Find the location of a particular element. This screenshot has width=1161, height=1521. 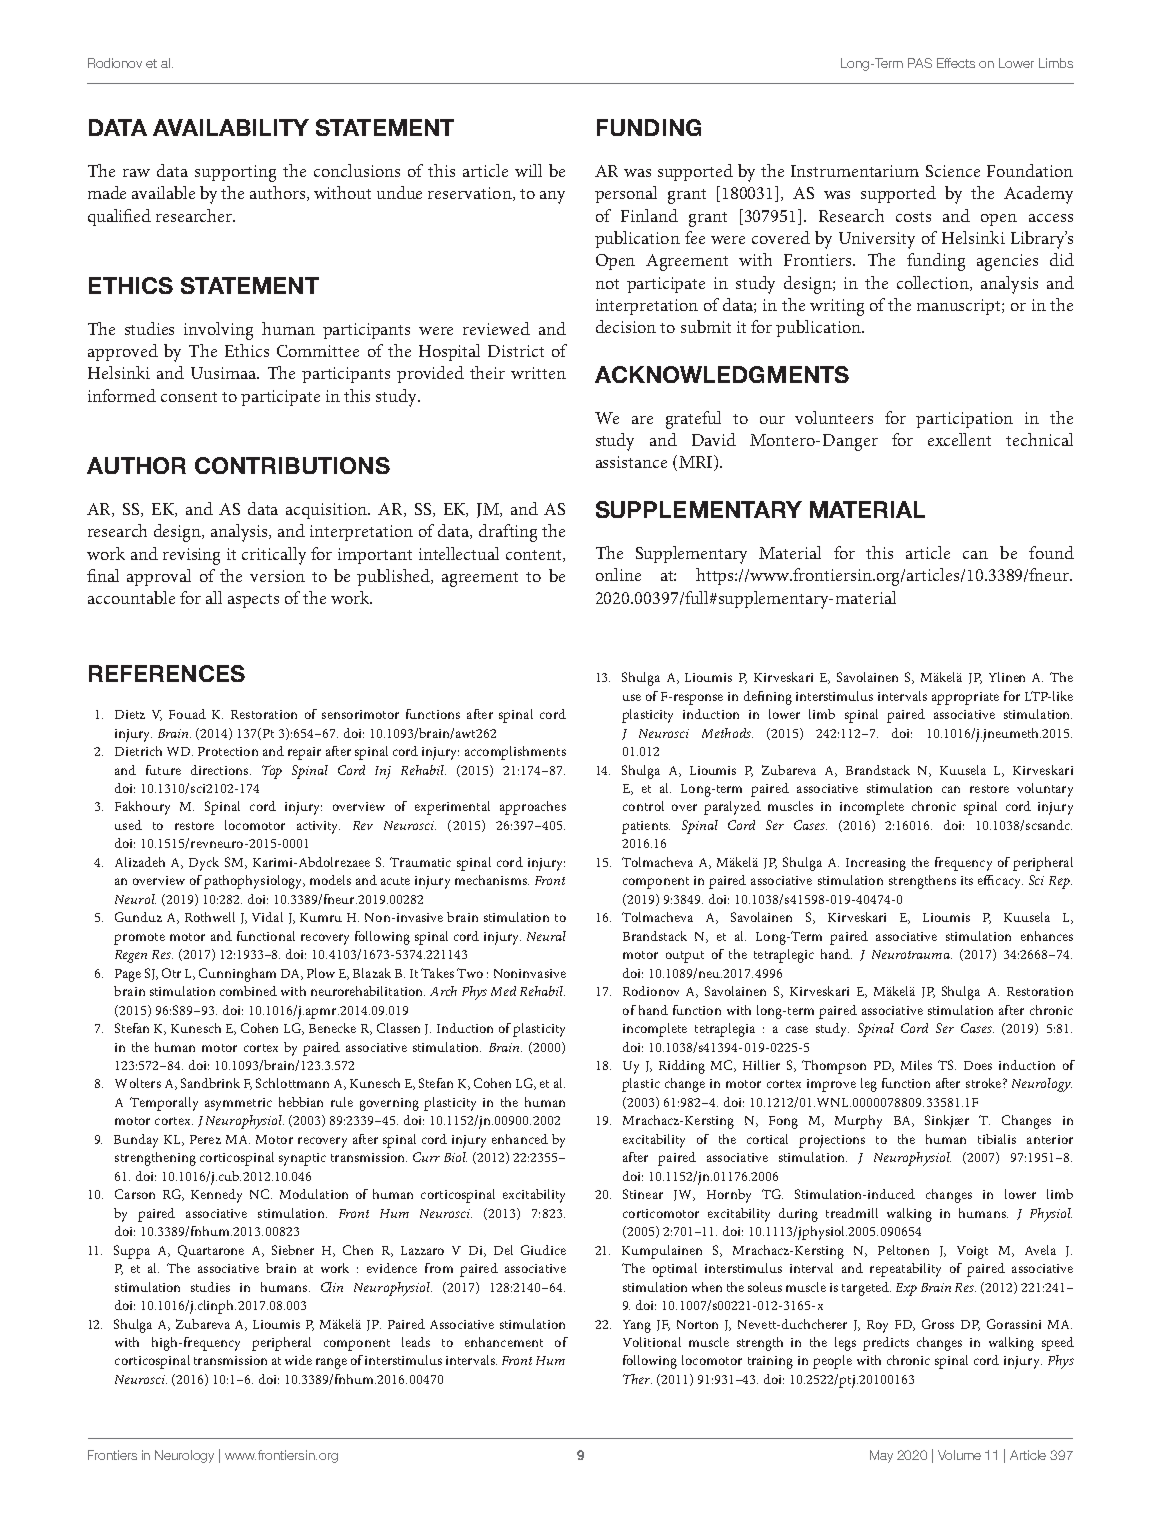

Perez is located at coordinates (205, 1139).
